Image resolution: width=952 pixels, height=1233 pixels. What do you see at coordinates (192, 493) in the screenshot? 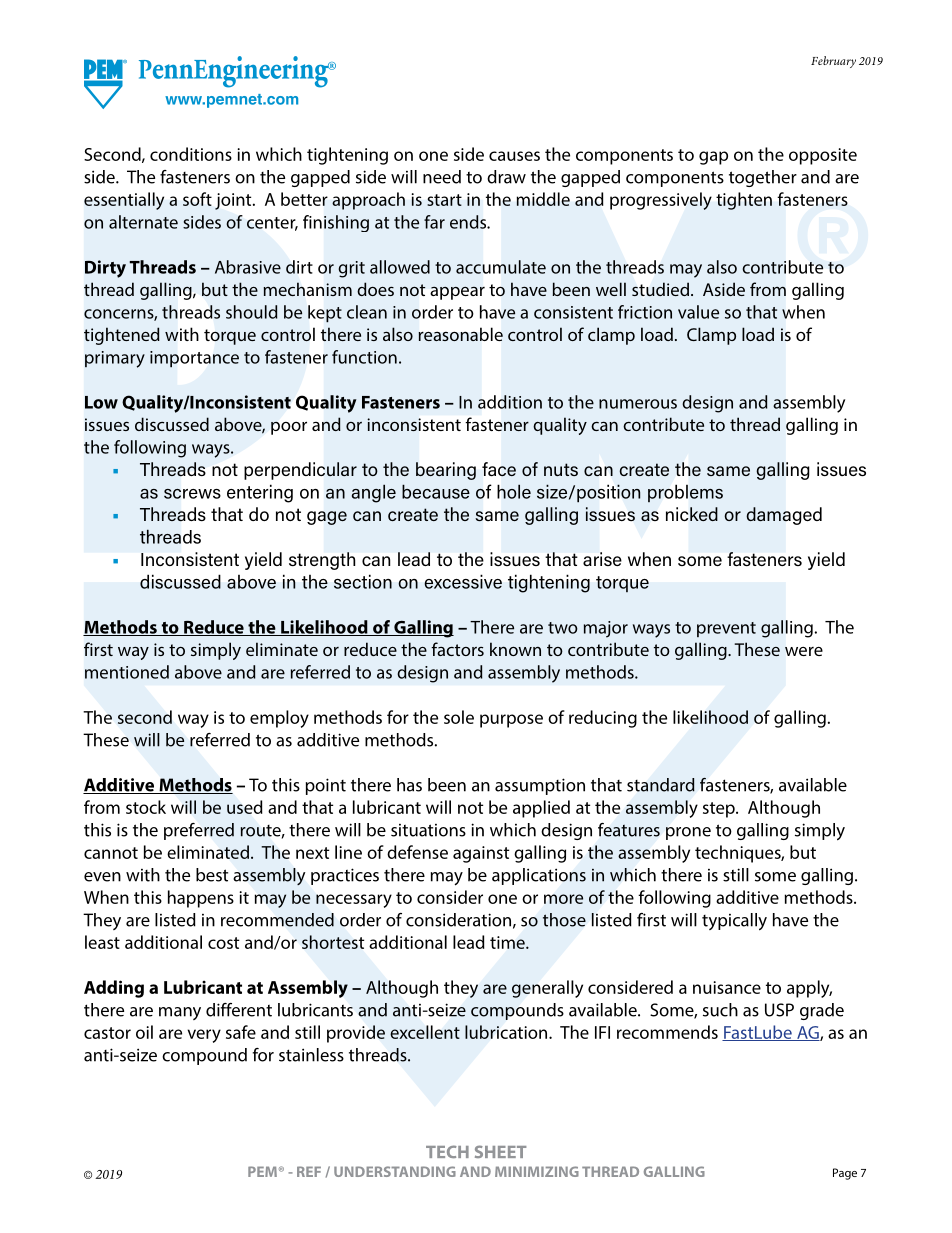
I see `screws` at bounding box center [192, 493].
